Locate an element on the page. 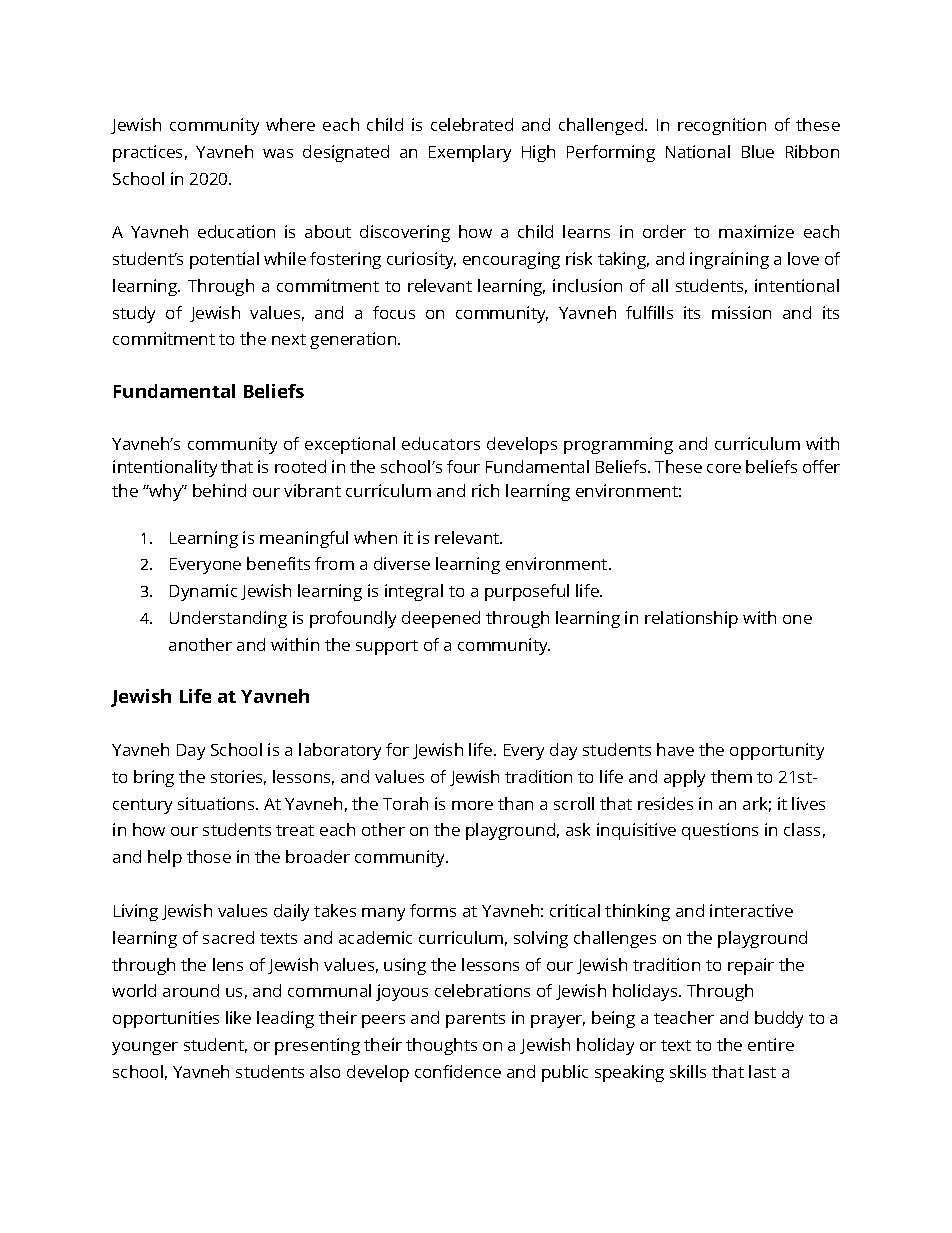 Image resolution: width=952 pixels, height=1233 pixels. stories is located at coordinates (238, 777).
